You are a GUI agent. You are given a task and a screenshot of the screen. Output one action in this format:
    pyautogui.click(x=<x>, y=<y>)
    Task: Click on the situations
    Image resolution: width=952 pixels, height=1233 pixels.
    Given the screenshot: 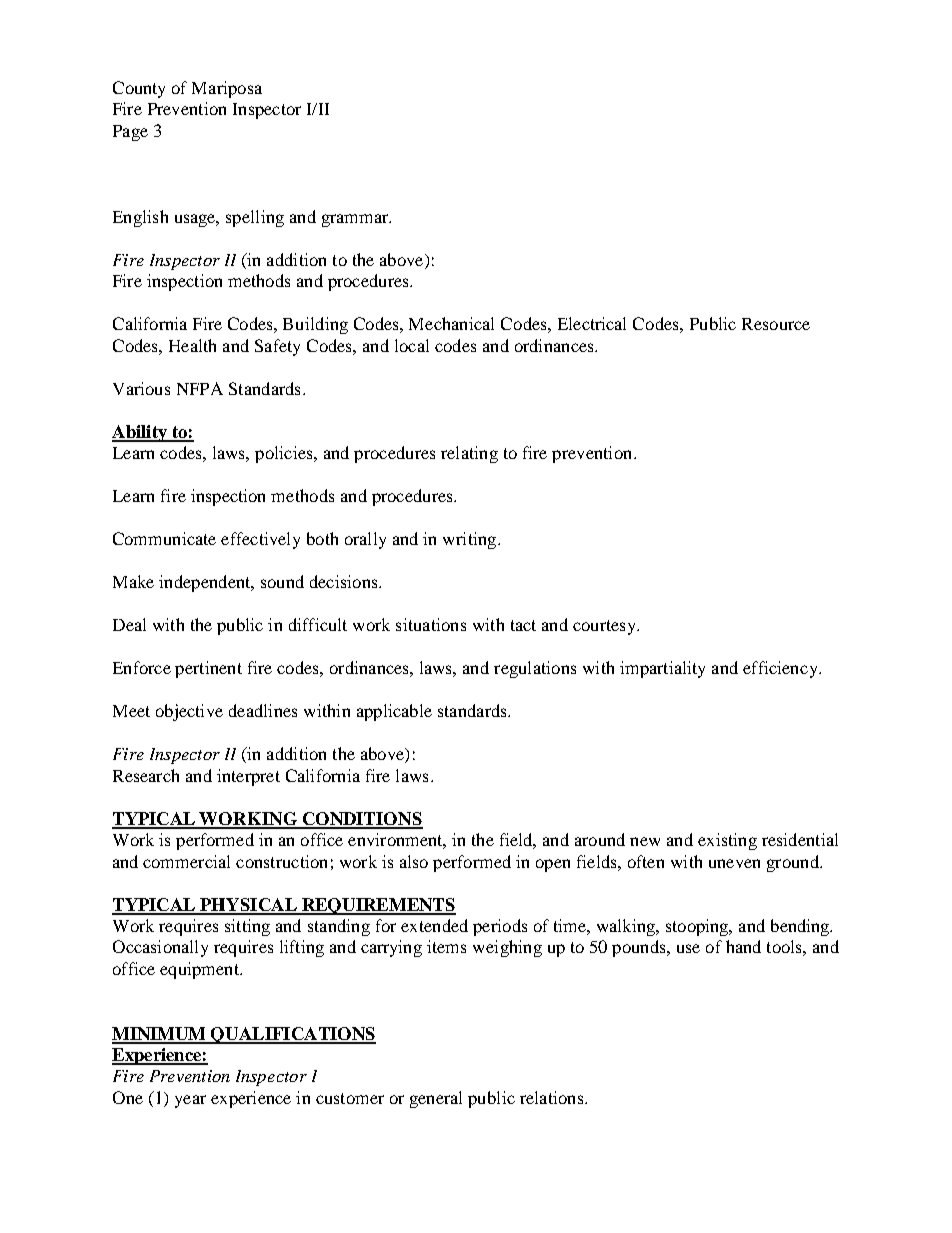 What is the action you would take?
    pyautogui.click(x=431, y=624)
